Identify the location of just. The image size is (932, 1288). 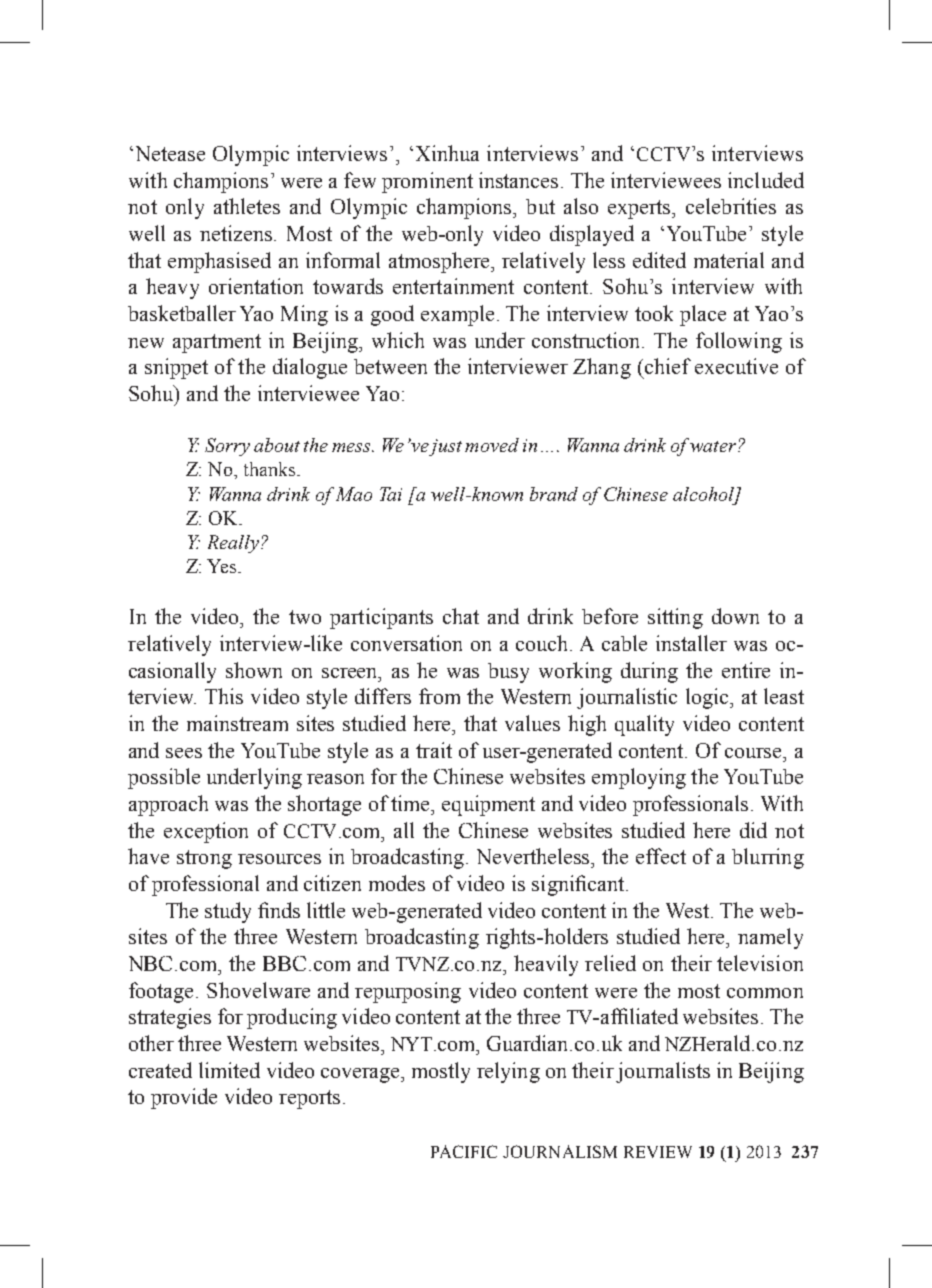
(445, 447).
